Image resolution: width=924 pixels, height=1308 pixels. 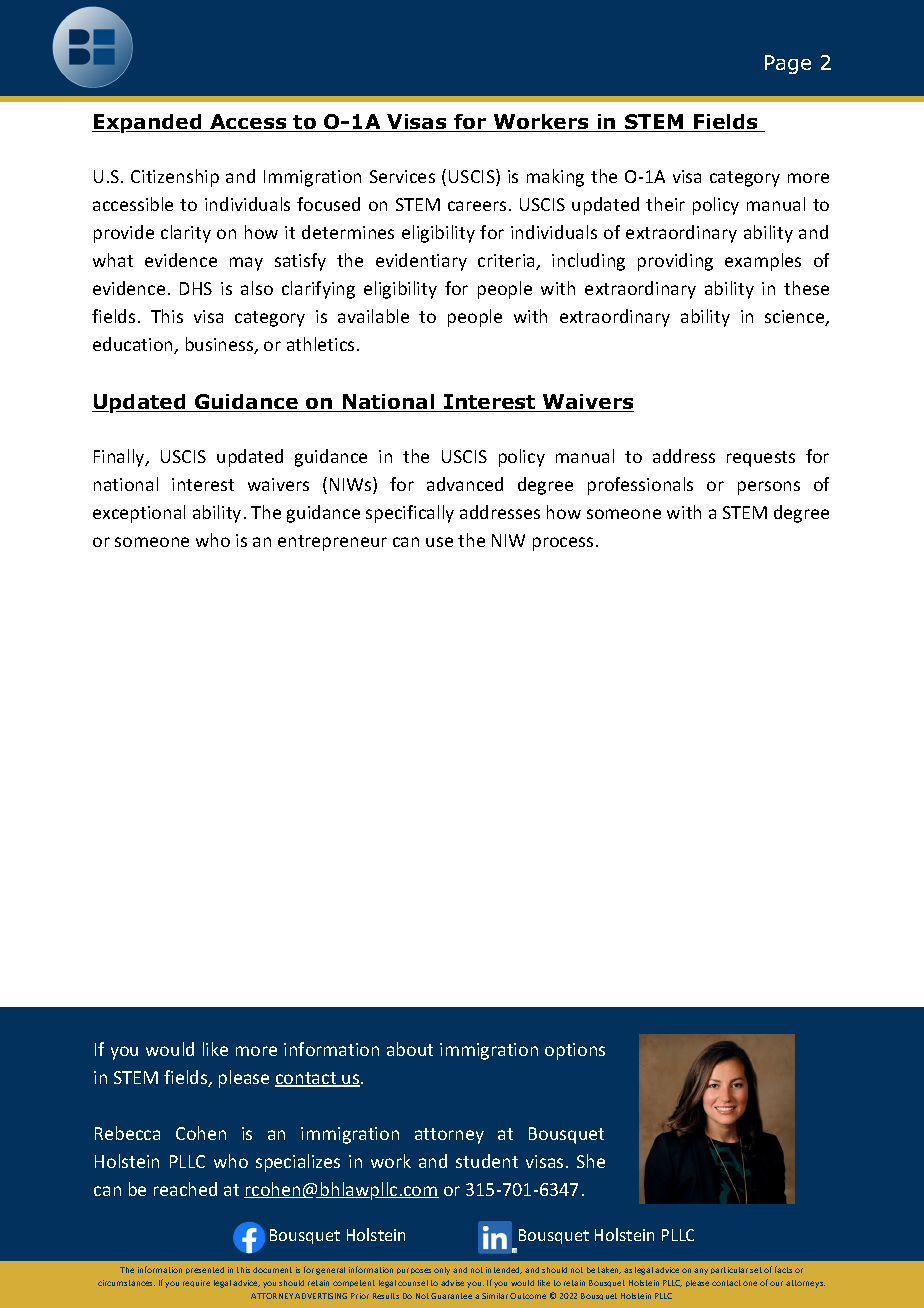 What do you see at coordinates (402, 176) in the image?
I see `Services` at bounding box center [402, 176].
